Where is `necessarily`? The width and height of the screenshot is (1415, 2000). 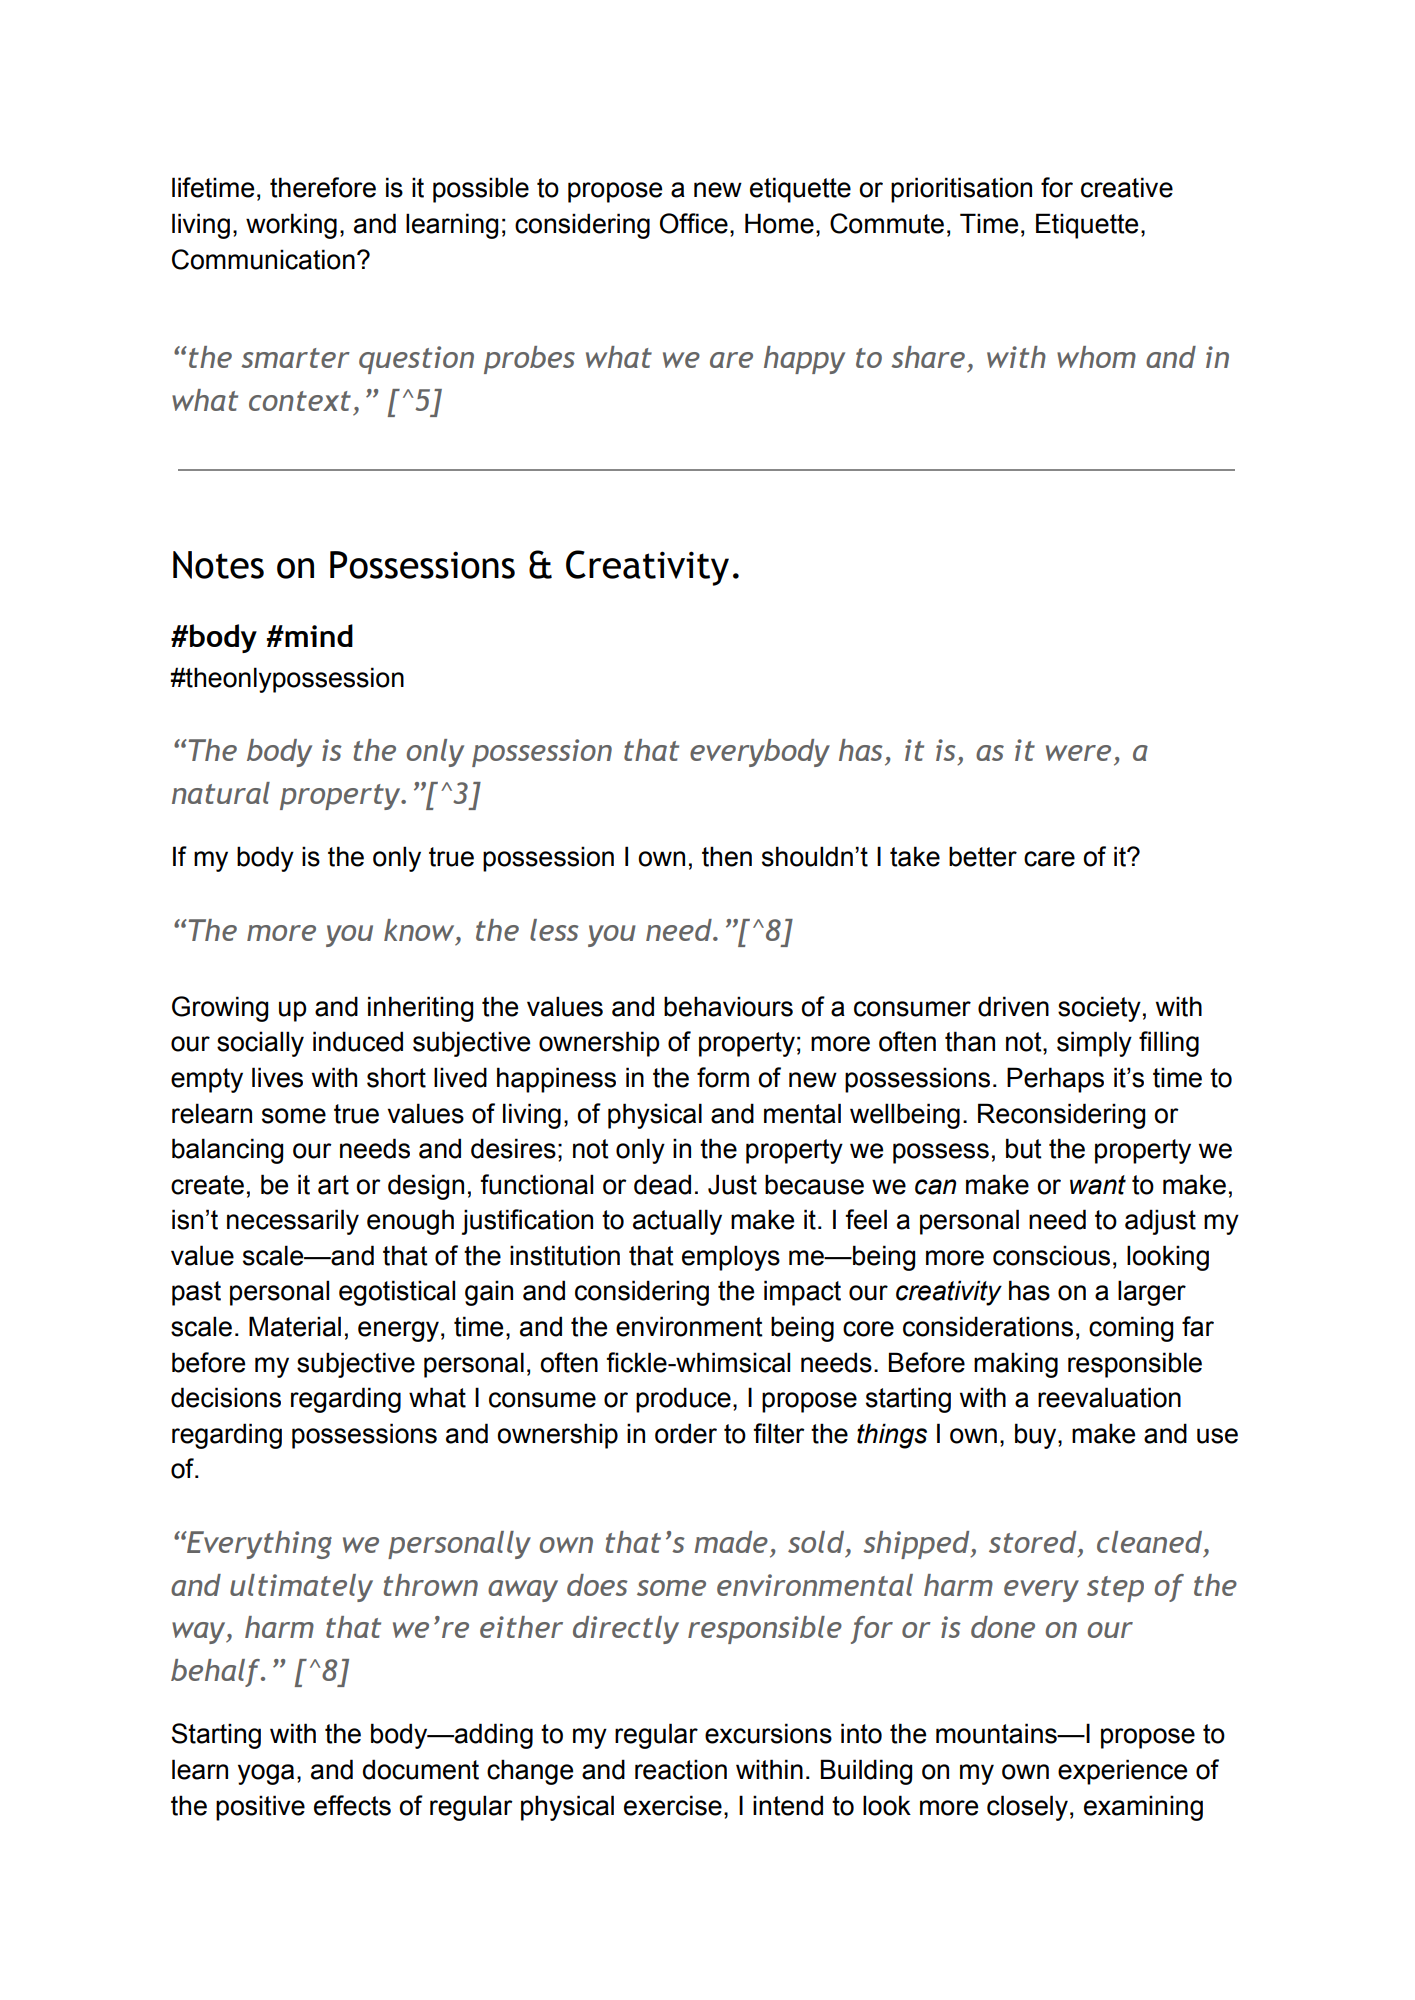 necessarily is located at coordinates (293, 1222).
